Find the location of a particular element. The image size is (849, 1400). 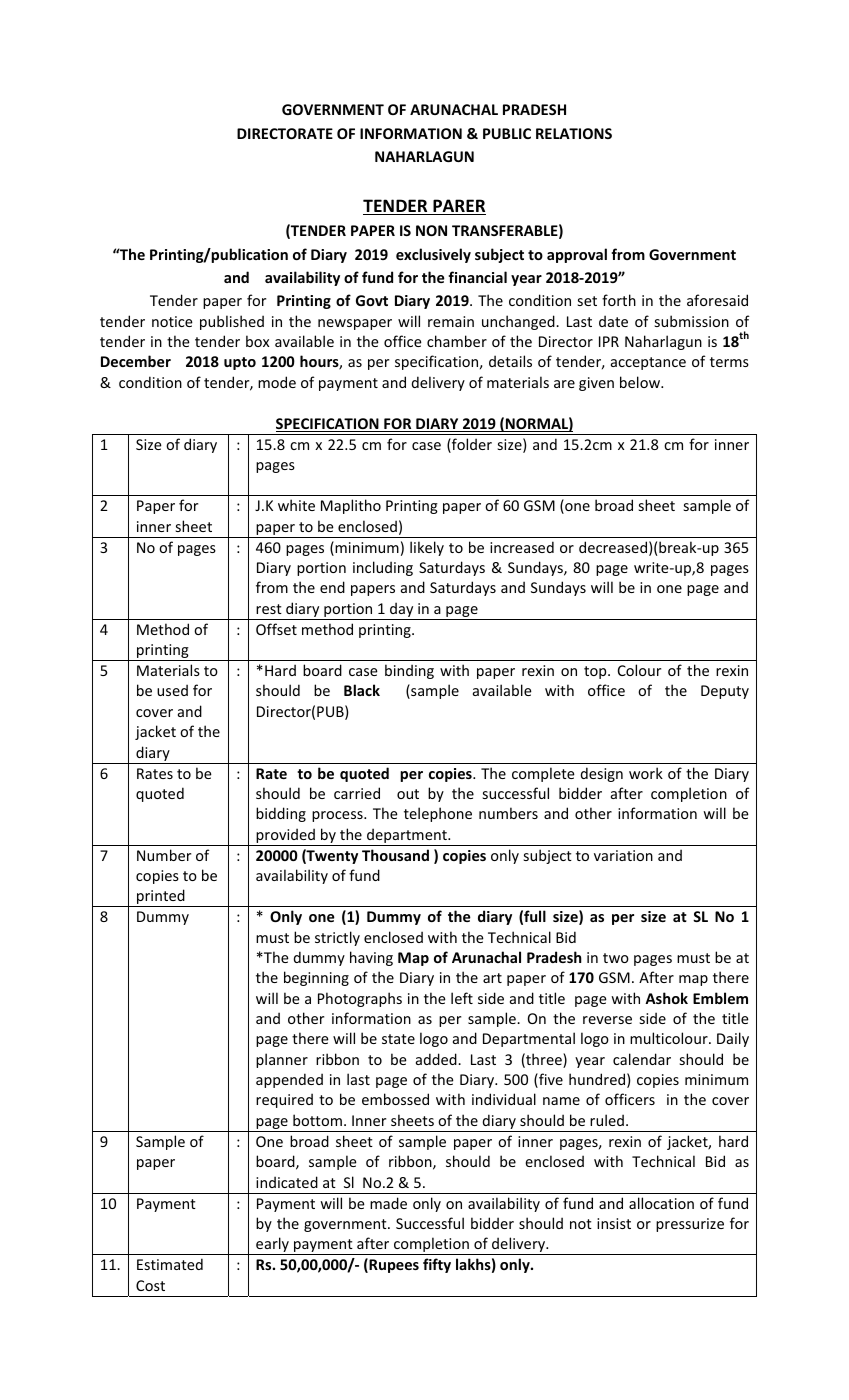

binding is located at coordinates (409, 671).
